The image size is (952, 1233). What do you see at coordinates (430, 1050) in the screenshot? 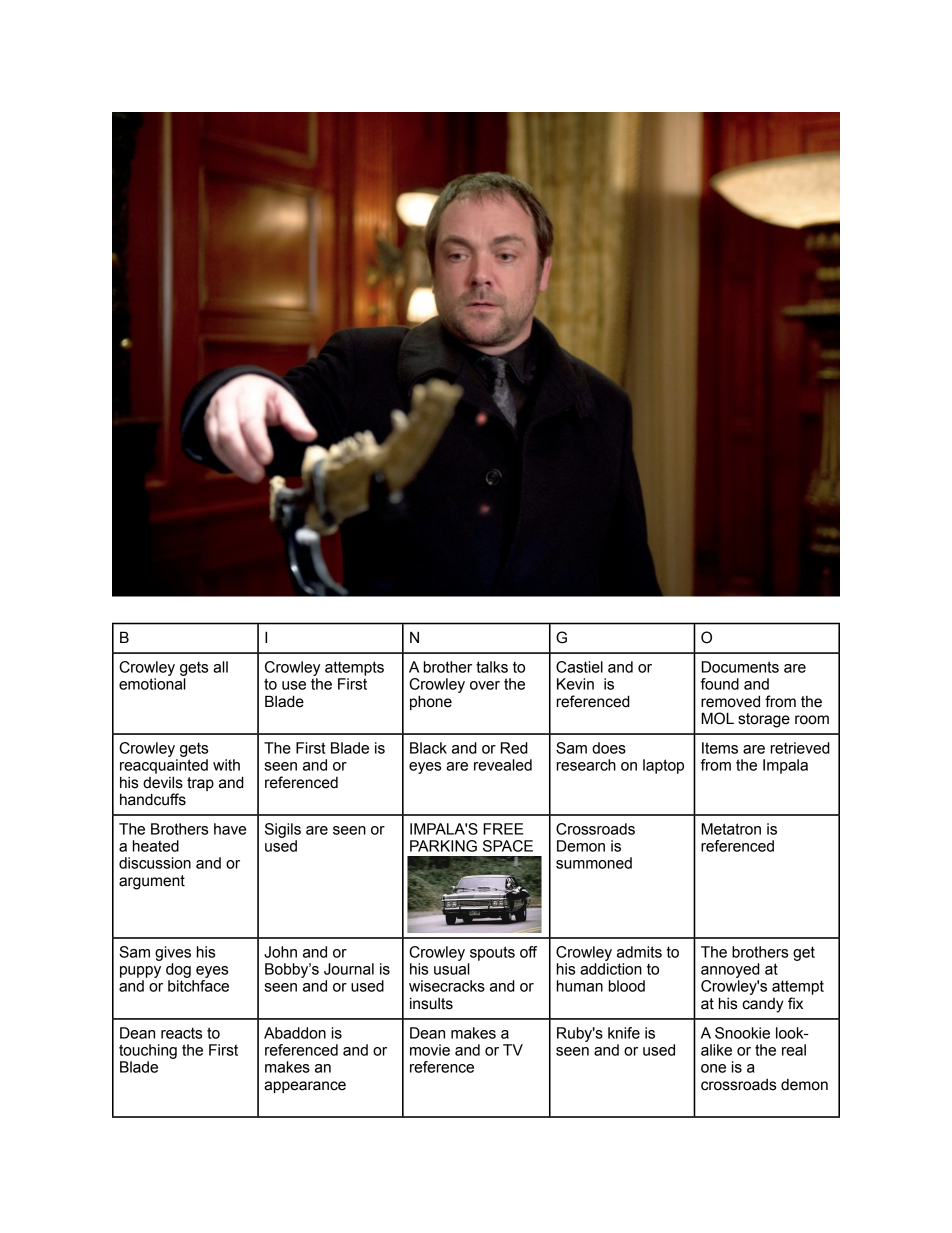
I see `movie` at bounding box center [430, 1050].
